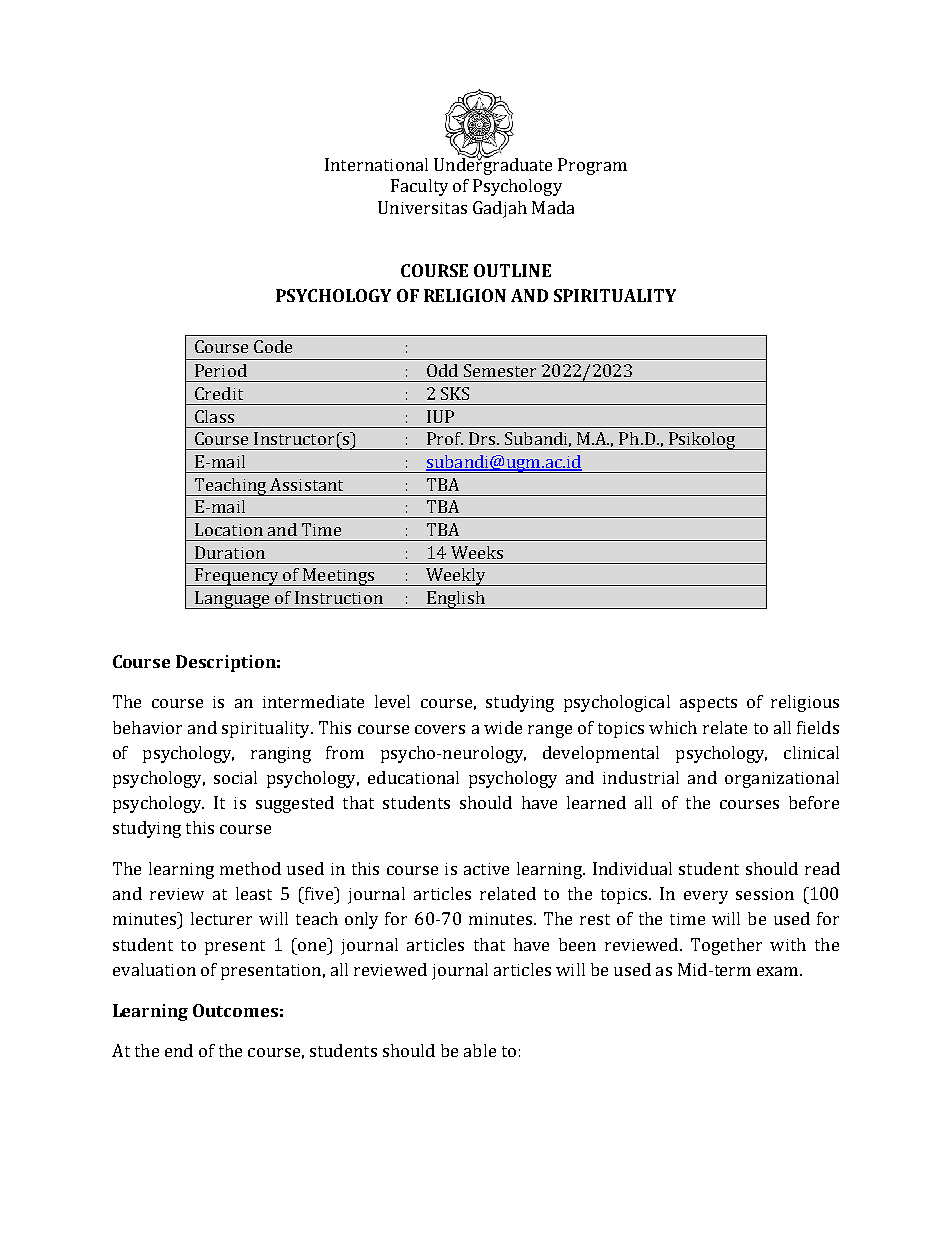 The height and width of the screenshot is (1233, 952). What do you see at coordinates (482, 438) in the screenshot?
I see `Drs` at bounding box center [482, 438].
